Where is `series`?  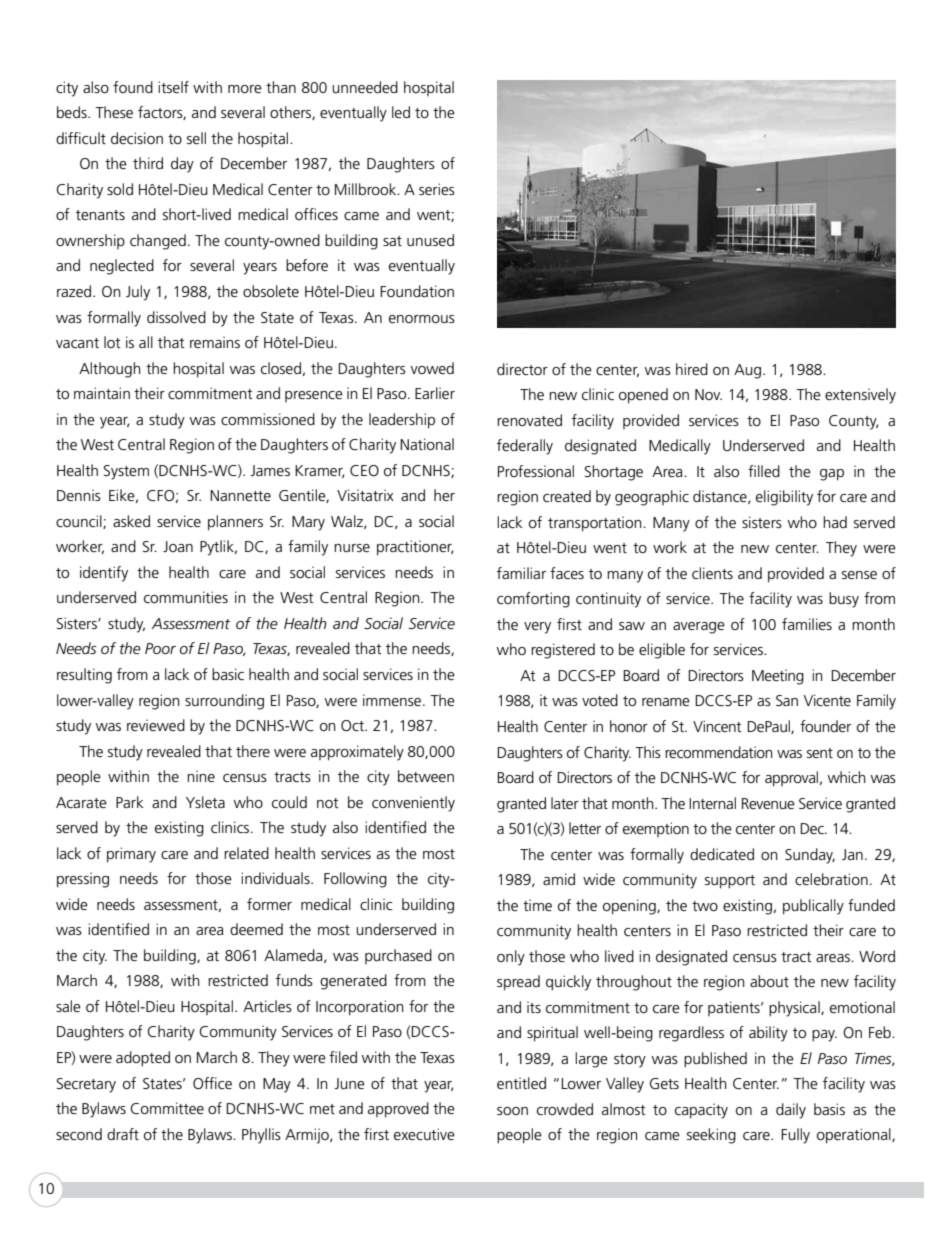
series is located at coordinates (437, 189).
